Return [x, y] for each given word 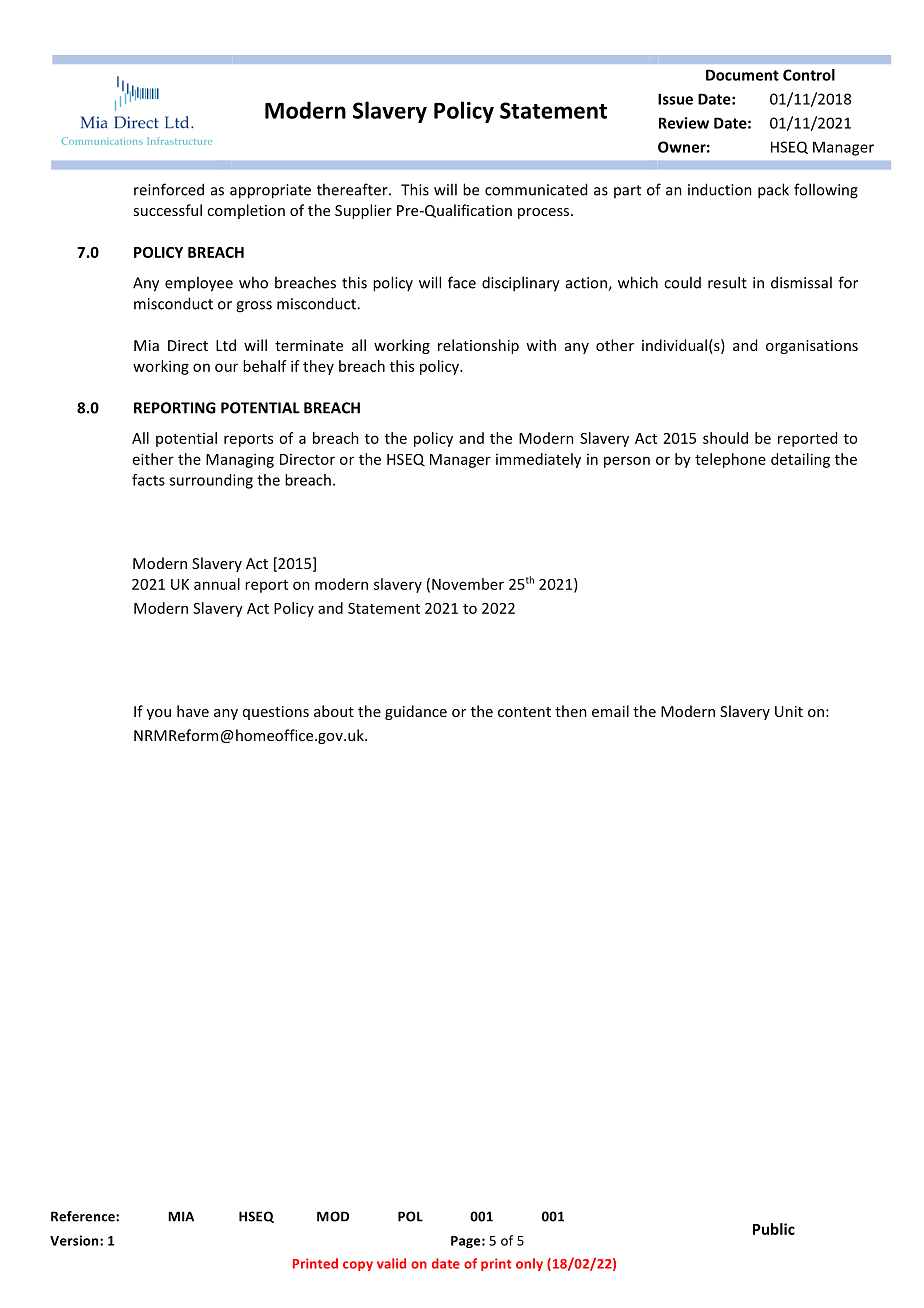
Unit [789, 711]
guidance [416, 712]
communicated [536, 189]
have [193, 711]
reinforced [169, 189]
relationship [478, 346]
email [610, 711]
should [725, 438]
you [159, 714]
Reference [84, 1216]
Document [742, 75]
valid [391, 1263]
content [524, 712]
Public [774, 1229]
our [226, 367]
